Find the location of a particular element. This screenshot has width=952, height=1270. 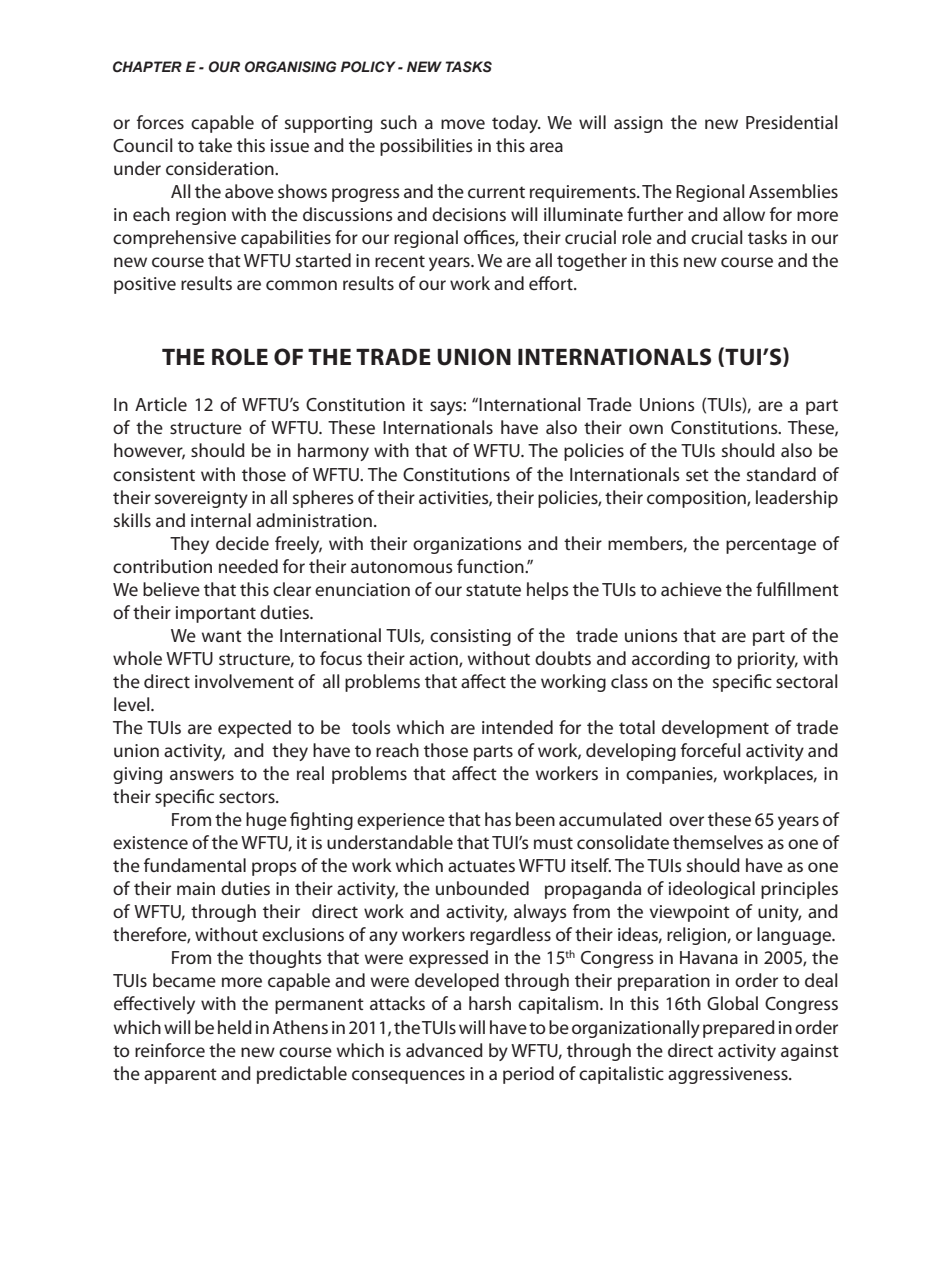

move is located at coordinates (463, 124).
